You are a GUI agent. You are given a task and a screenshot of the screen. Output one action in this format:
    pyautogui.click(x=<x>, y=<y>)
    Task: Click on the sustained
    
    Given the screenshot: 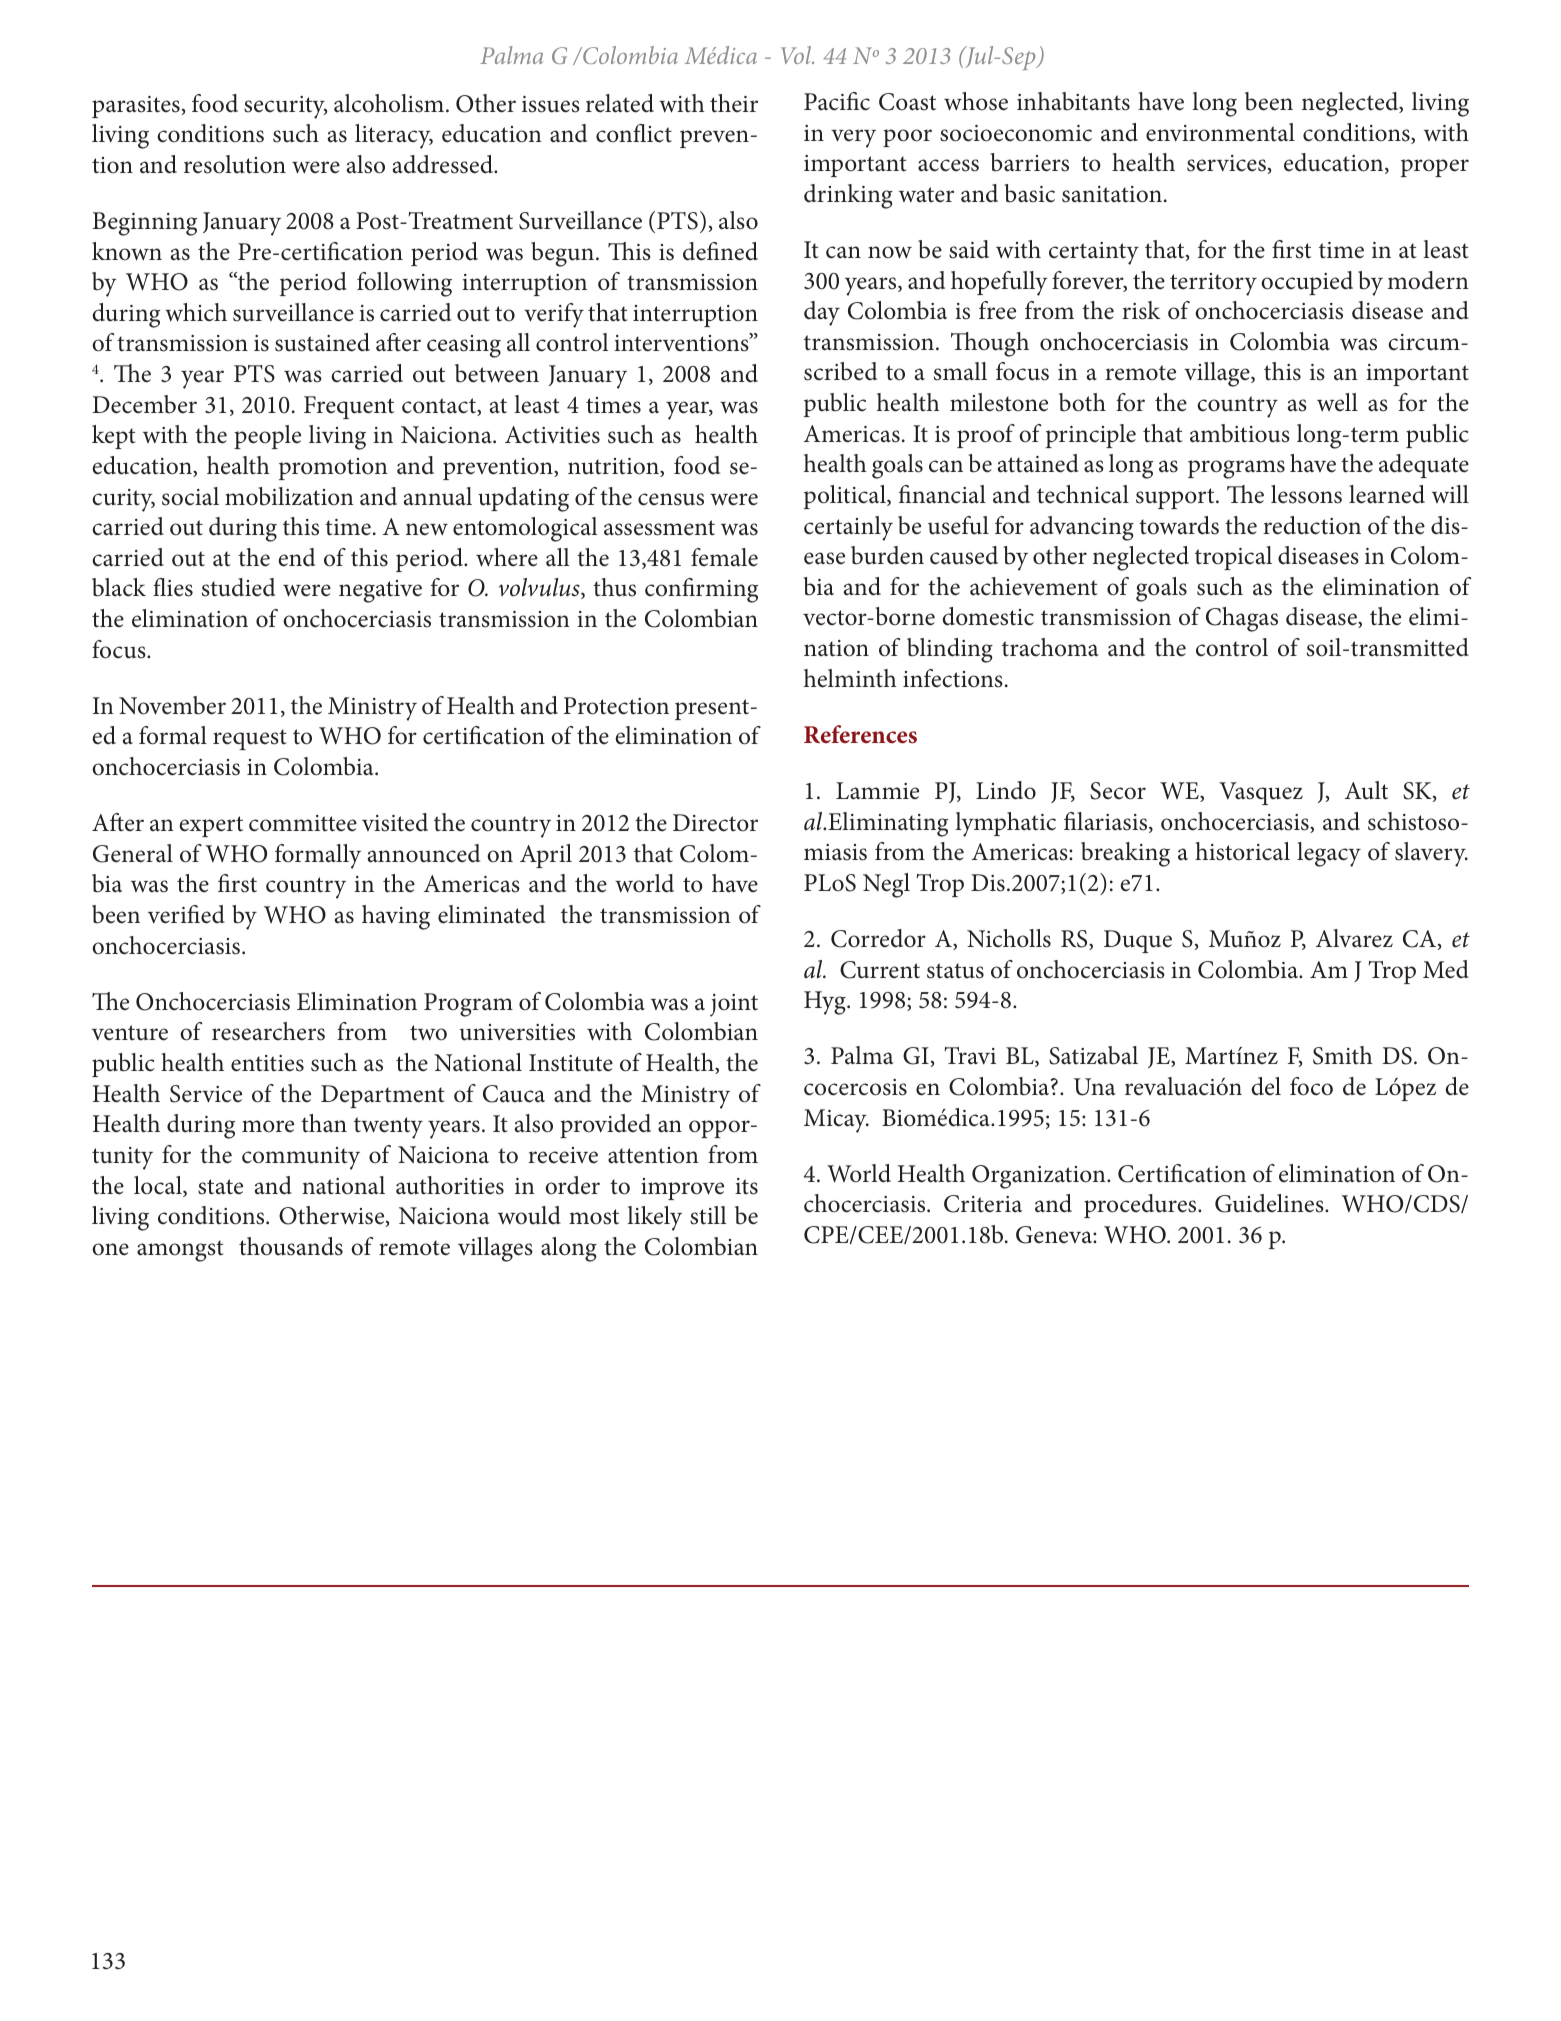 What is the action you would take?
    pyautogui.click(x=322, y=342)
